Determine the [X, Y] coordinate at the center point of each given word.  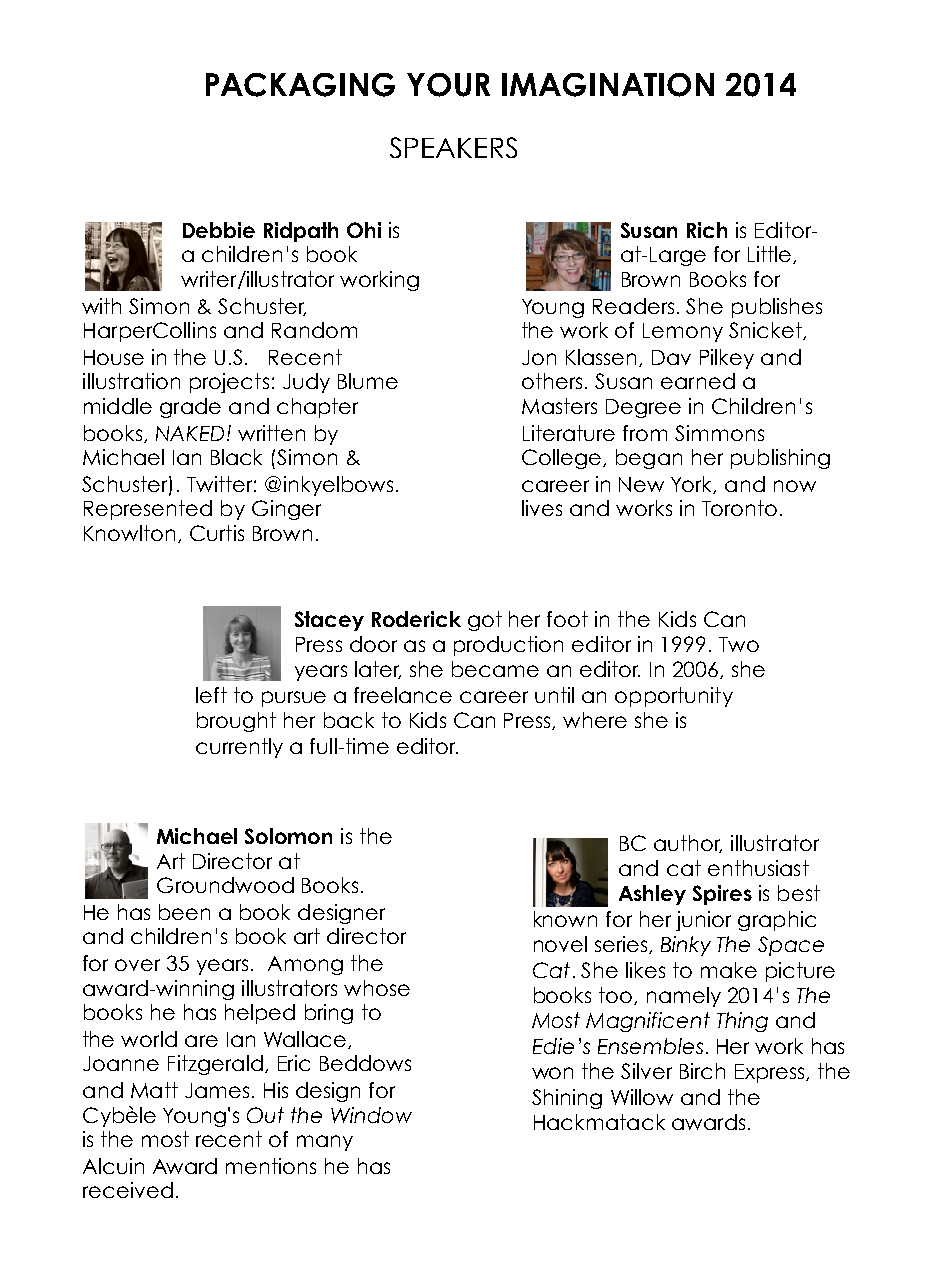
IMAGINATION [608, 85]
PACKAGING [300, 85]
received [128, 1190]
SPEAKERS [453, 147]
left [211, 695]
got [485, 621]
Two [739, 644]
